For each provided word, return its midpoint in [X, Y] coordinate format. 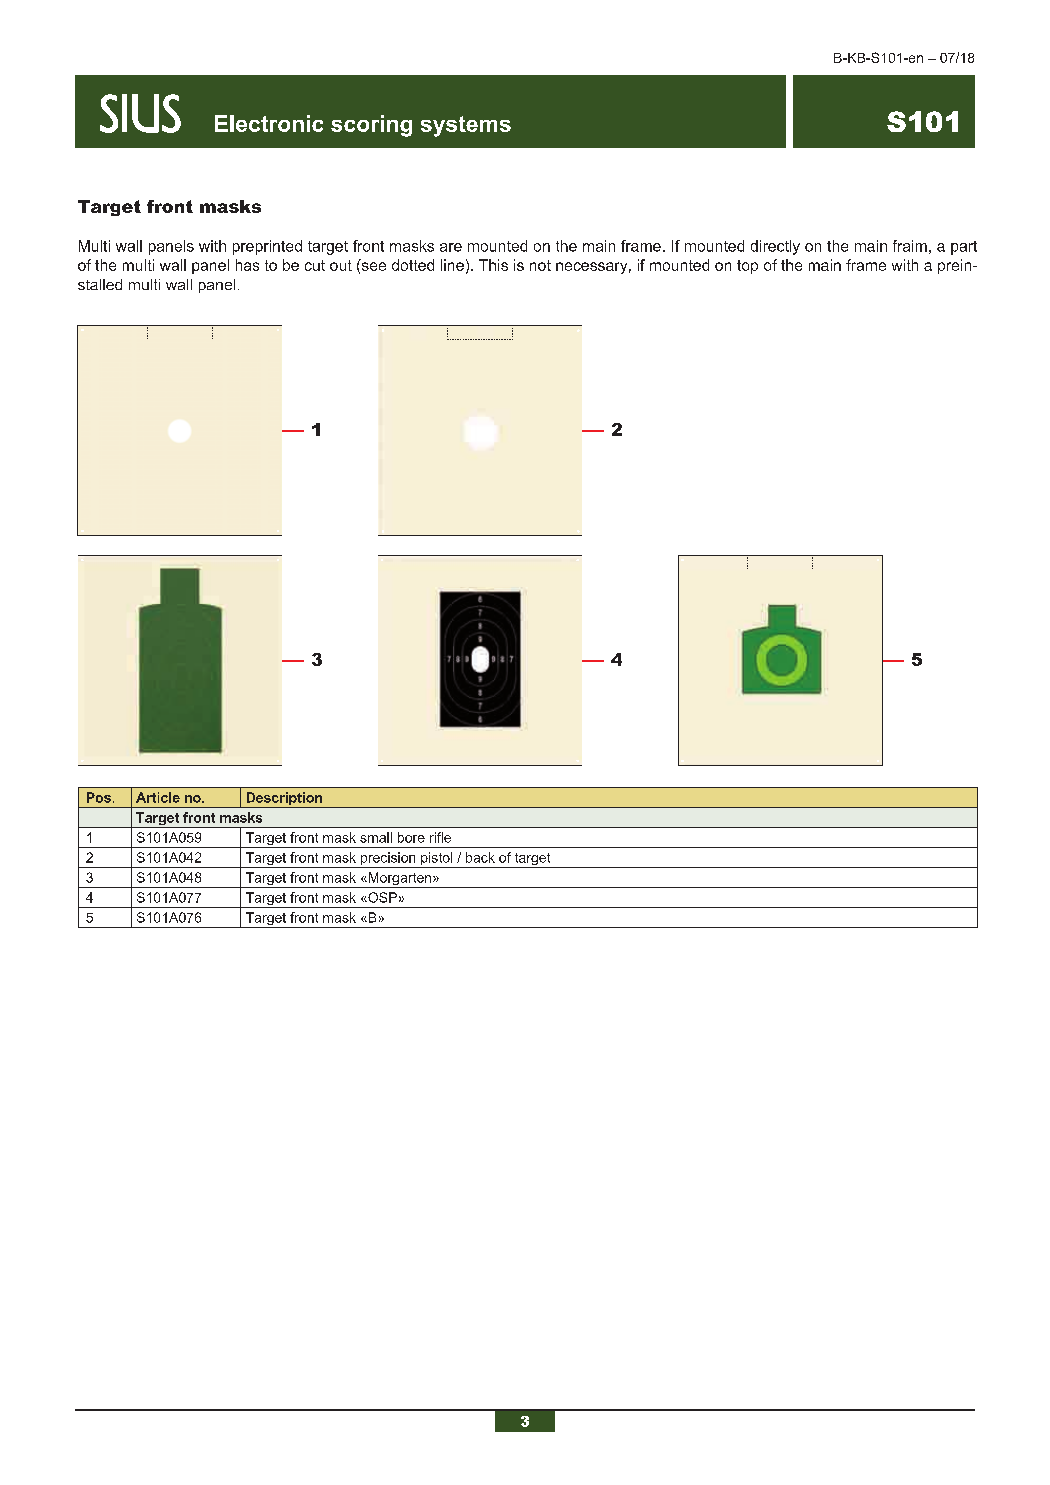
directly [775, 247]
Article [158, 797]
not [540, 265]
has [247, 265]
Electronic [269, 123]
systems [466, 126]
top [747, 267]
